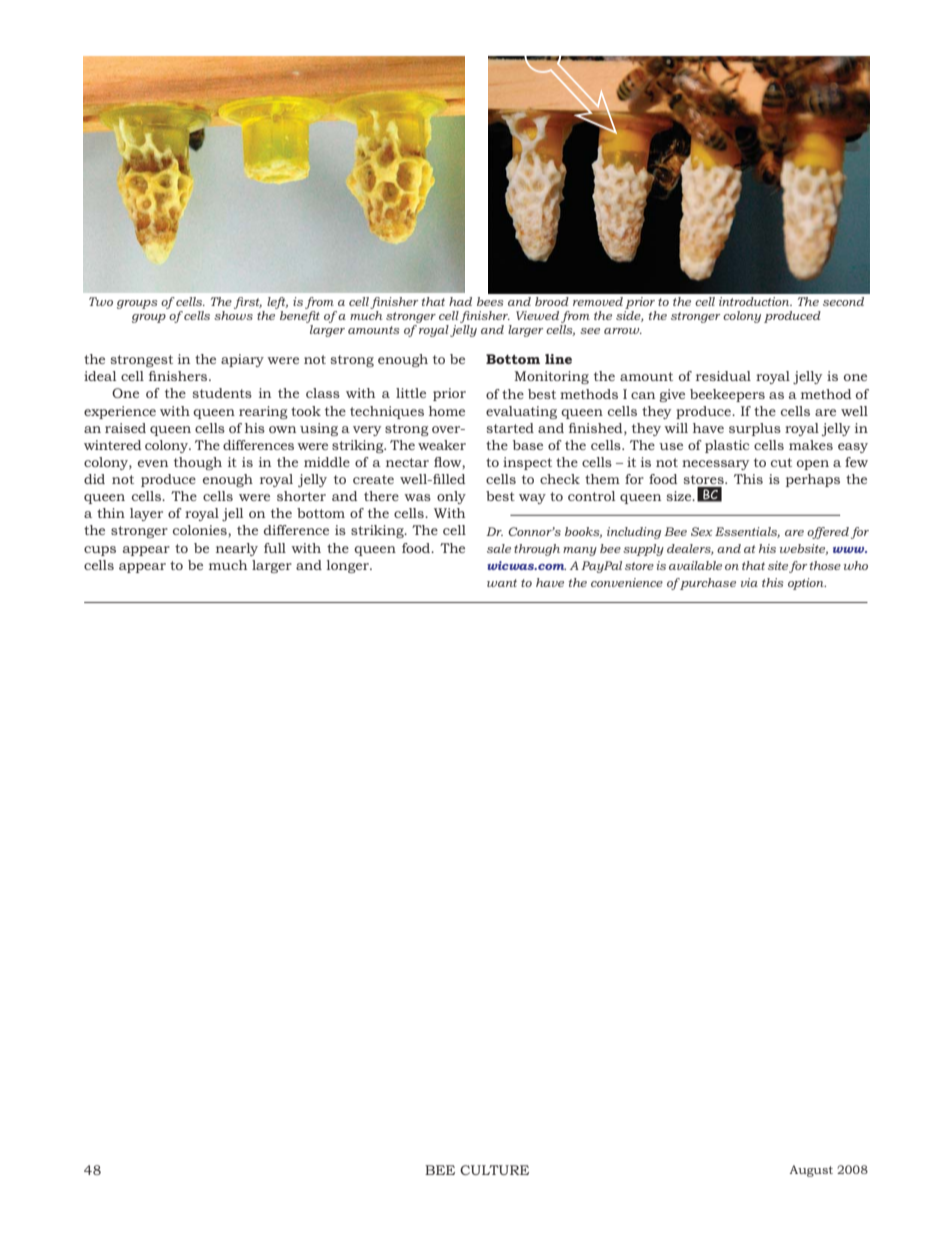 This image has width=952, height=1233. I want to click on had, so click(460, 301).
